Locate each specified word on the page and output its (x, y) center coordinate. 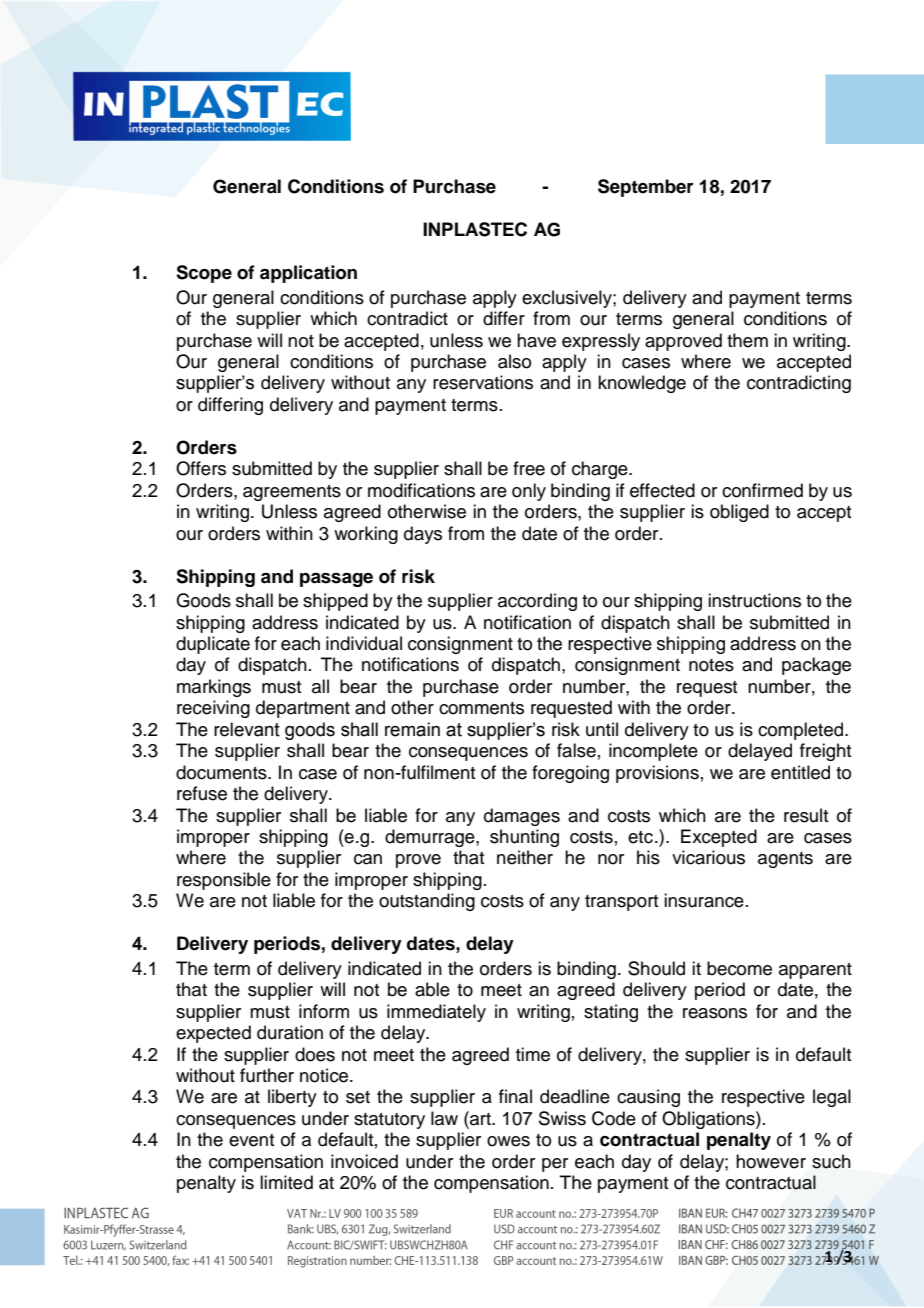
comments (481, 708)
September (646, 188)
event (251, 1140)
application (308, 274)
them (747, 340)
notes (711, 665)
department (303, 709)
